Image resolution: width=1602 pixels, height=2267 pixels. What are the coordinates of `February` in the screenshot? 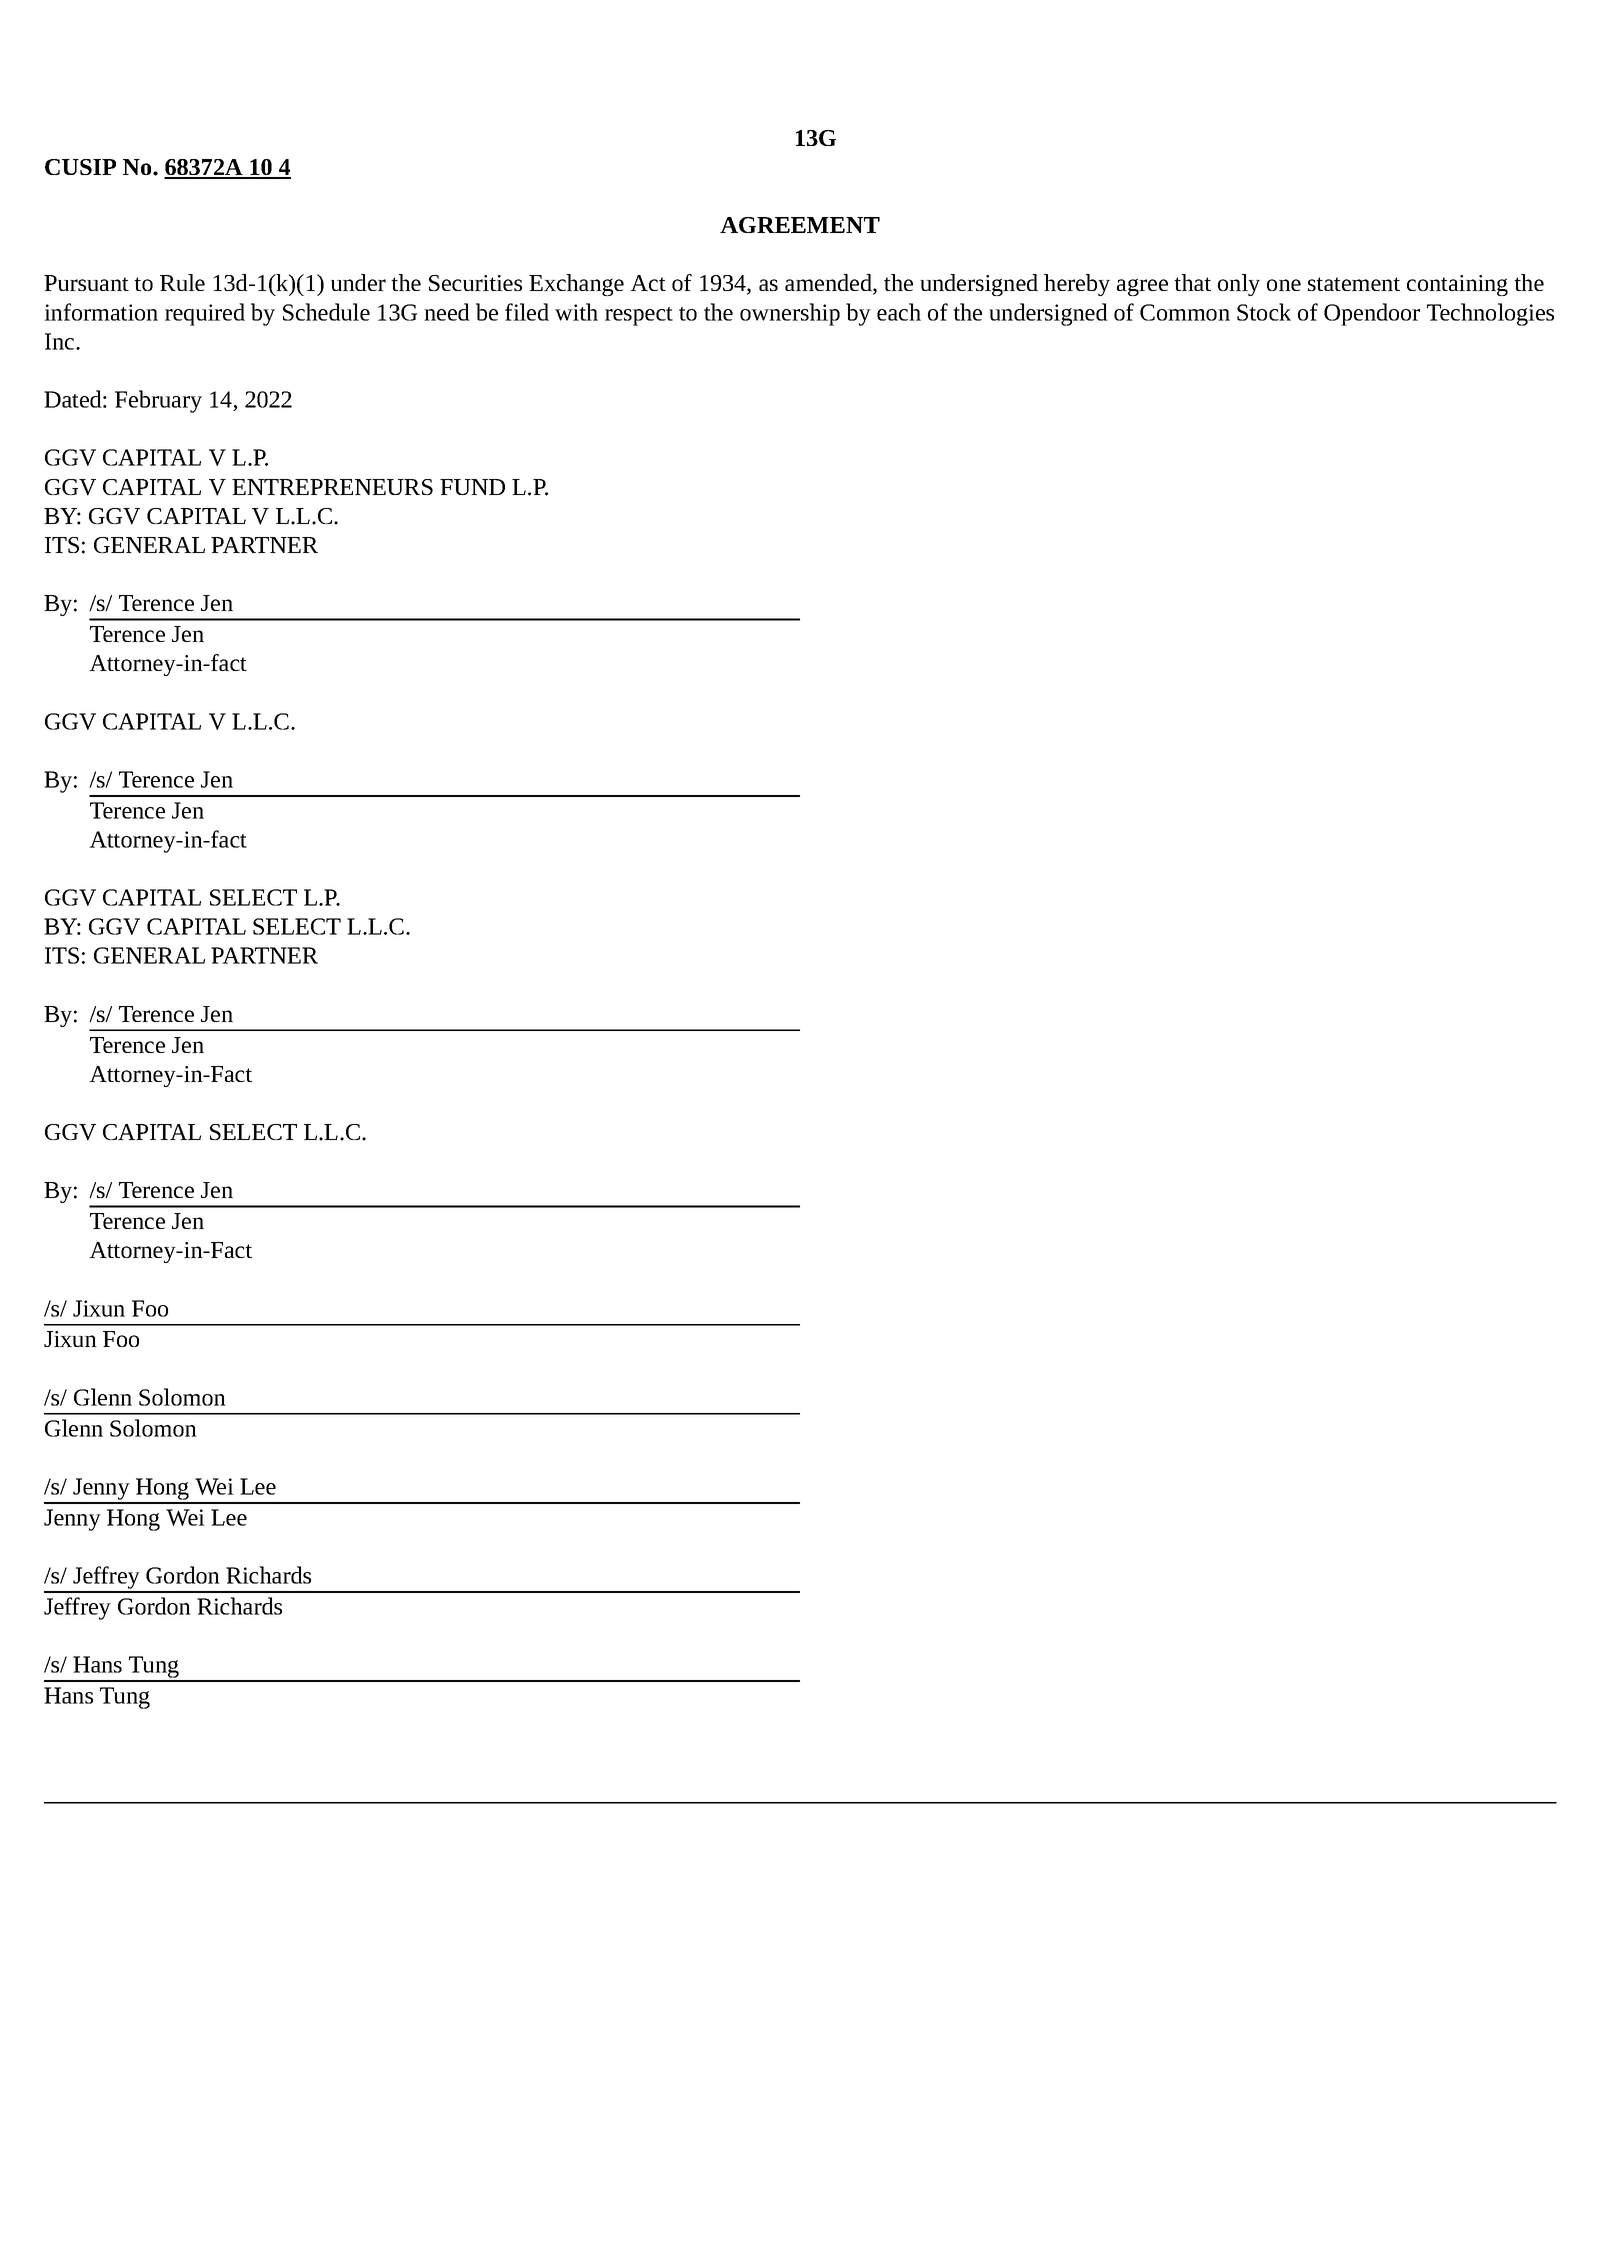 It's located at (158, 401).
